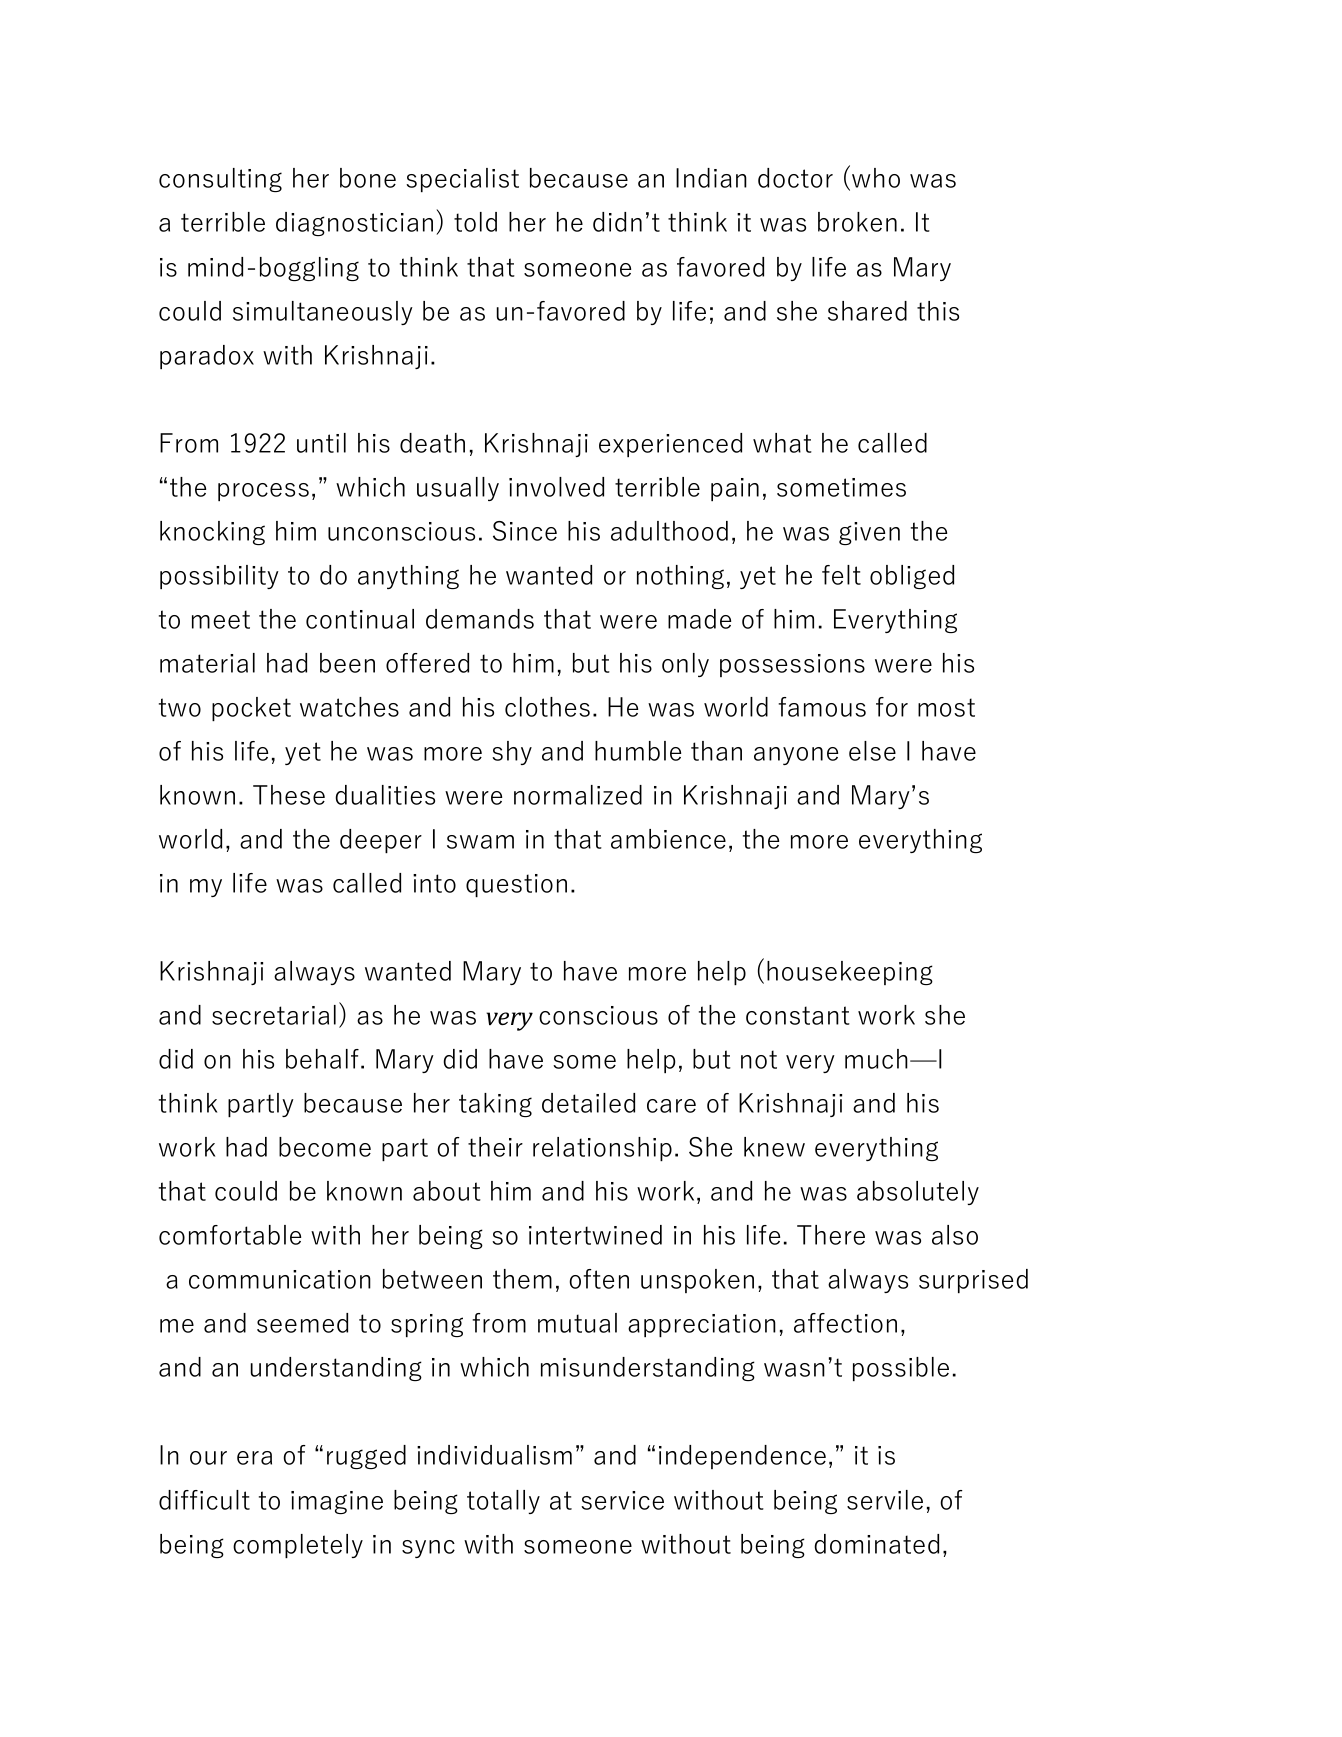 The image size is (1342, 1737). What do you see at coordinates (556, 487) in the image?
I see `involved` at bounding box center [556, 487].
